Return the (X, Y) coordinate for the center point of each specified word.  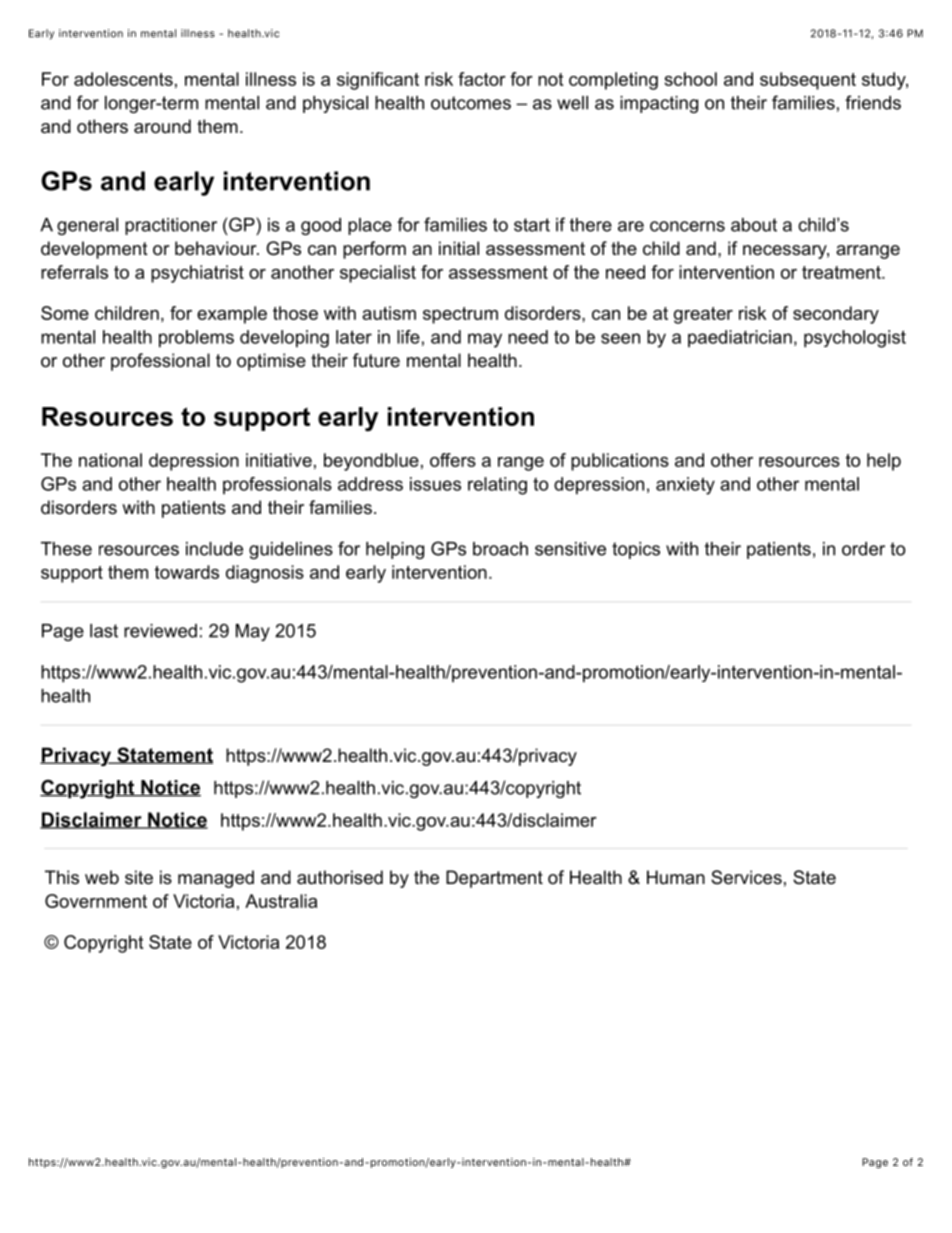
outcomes (471, 103)
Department (494, 879)
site (139, 877)
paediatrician (740, 339)
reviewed (160, 631)
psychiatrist (197, 274)
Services (746, 877)
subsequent (808, 81)
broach (500, 549)
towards (187, 572)
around (162, 126)
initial (459, 248)
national (110, 460)
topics (636, 550)
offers (453, 460)
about (754, 225)
